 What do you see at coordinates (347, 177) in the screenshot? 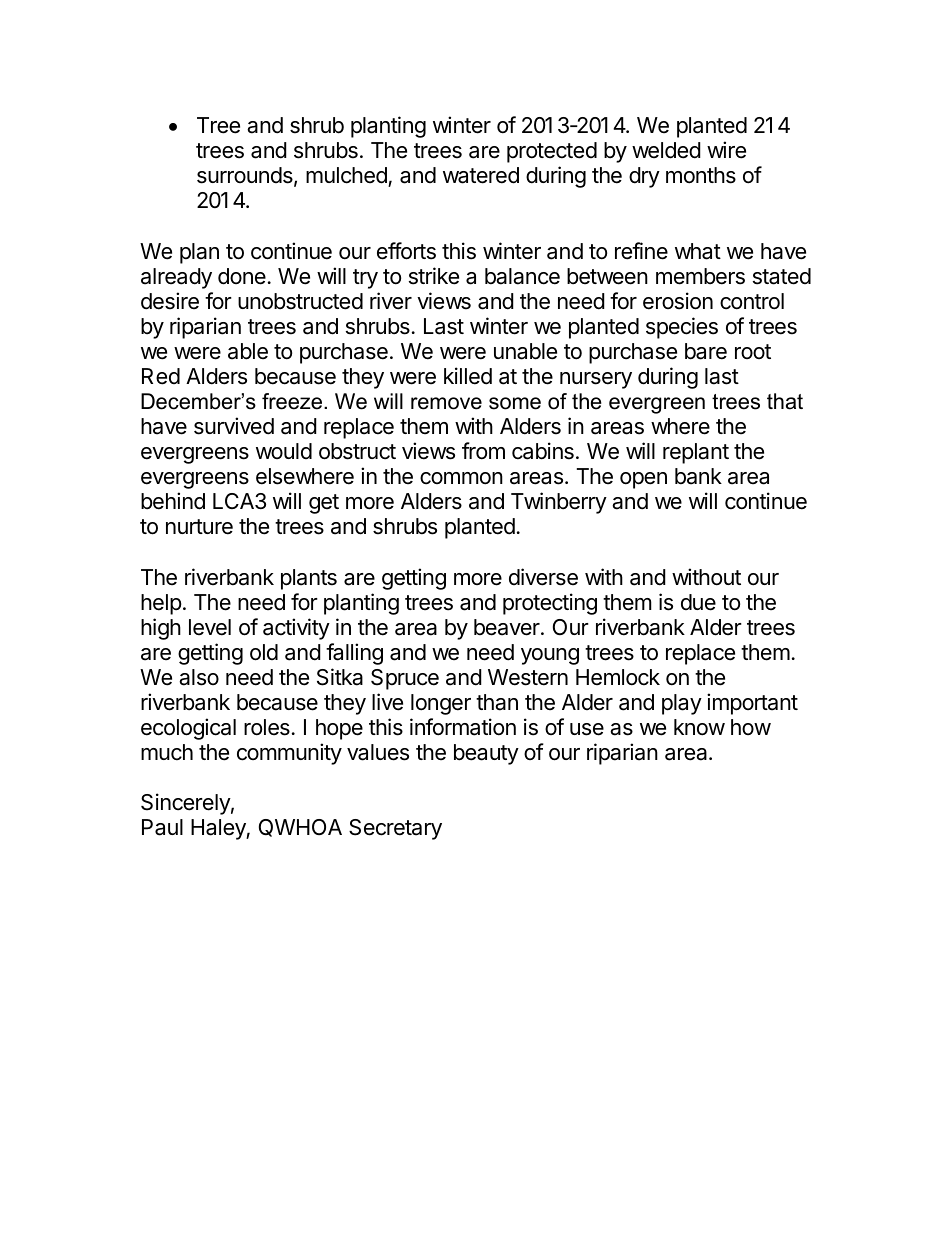
I see `mulched` at bounding box center [347, 177].
